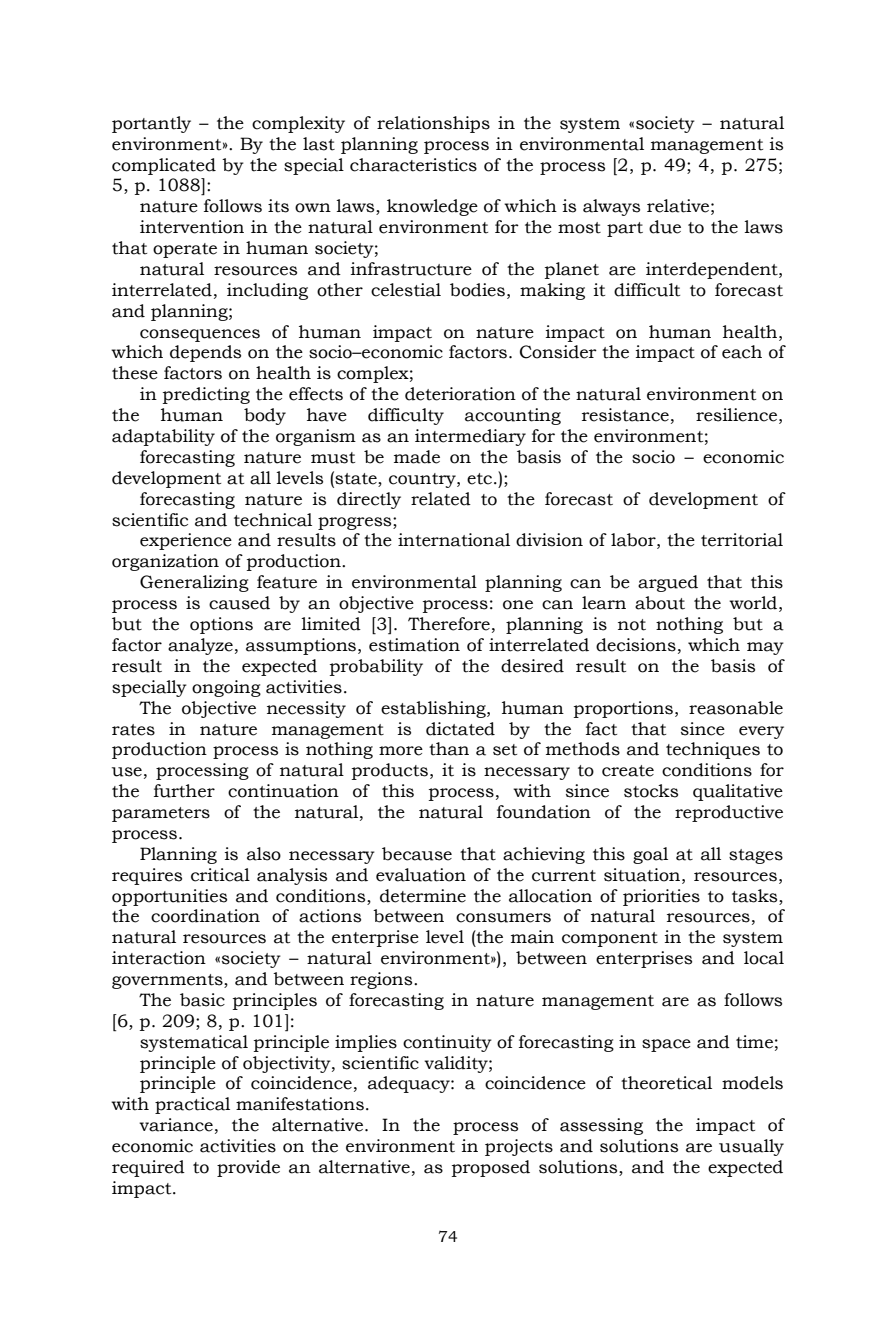  Describe the element at coordinates (413, 165) in the screenshot. I see `characteristics` at that location.
